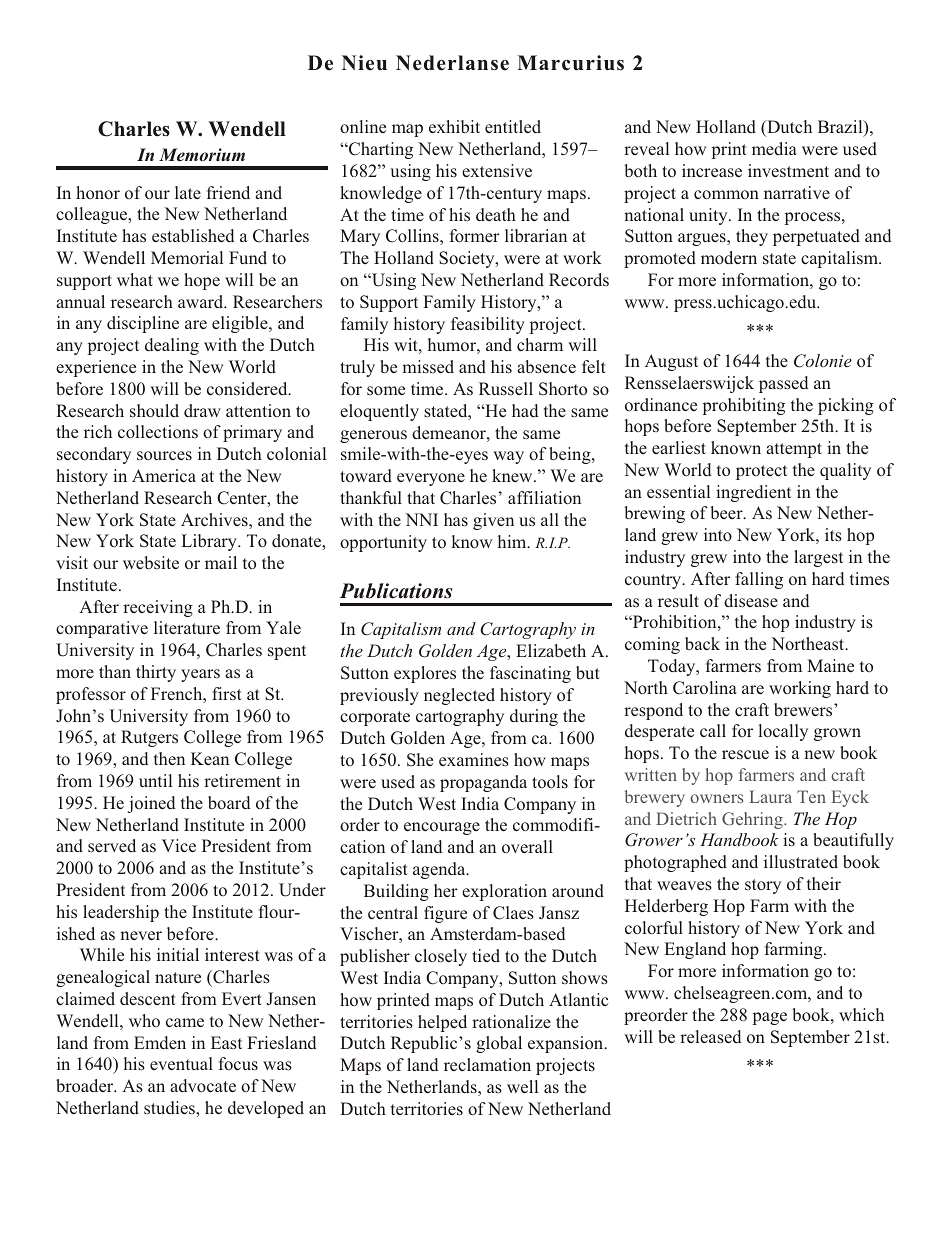  What do you see at coordinates (181, 1064) in the document?
I see `eventual` at bounding box center [181, 1064].
